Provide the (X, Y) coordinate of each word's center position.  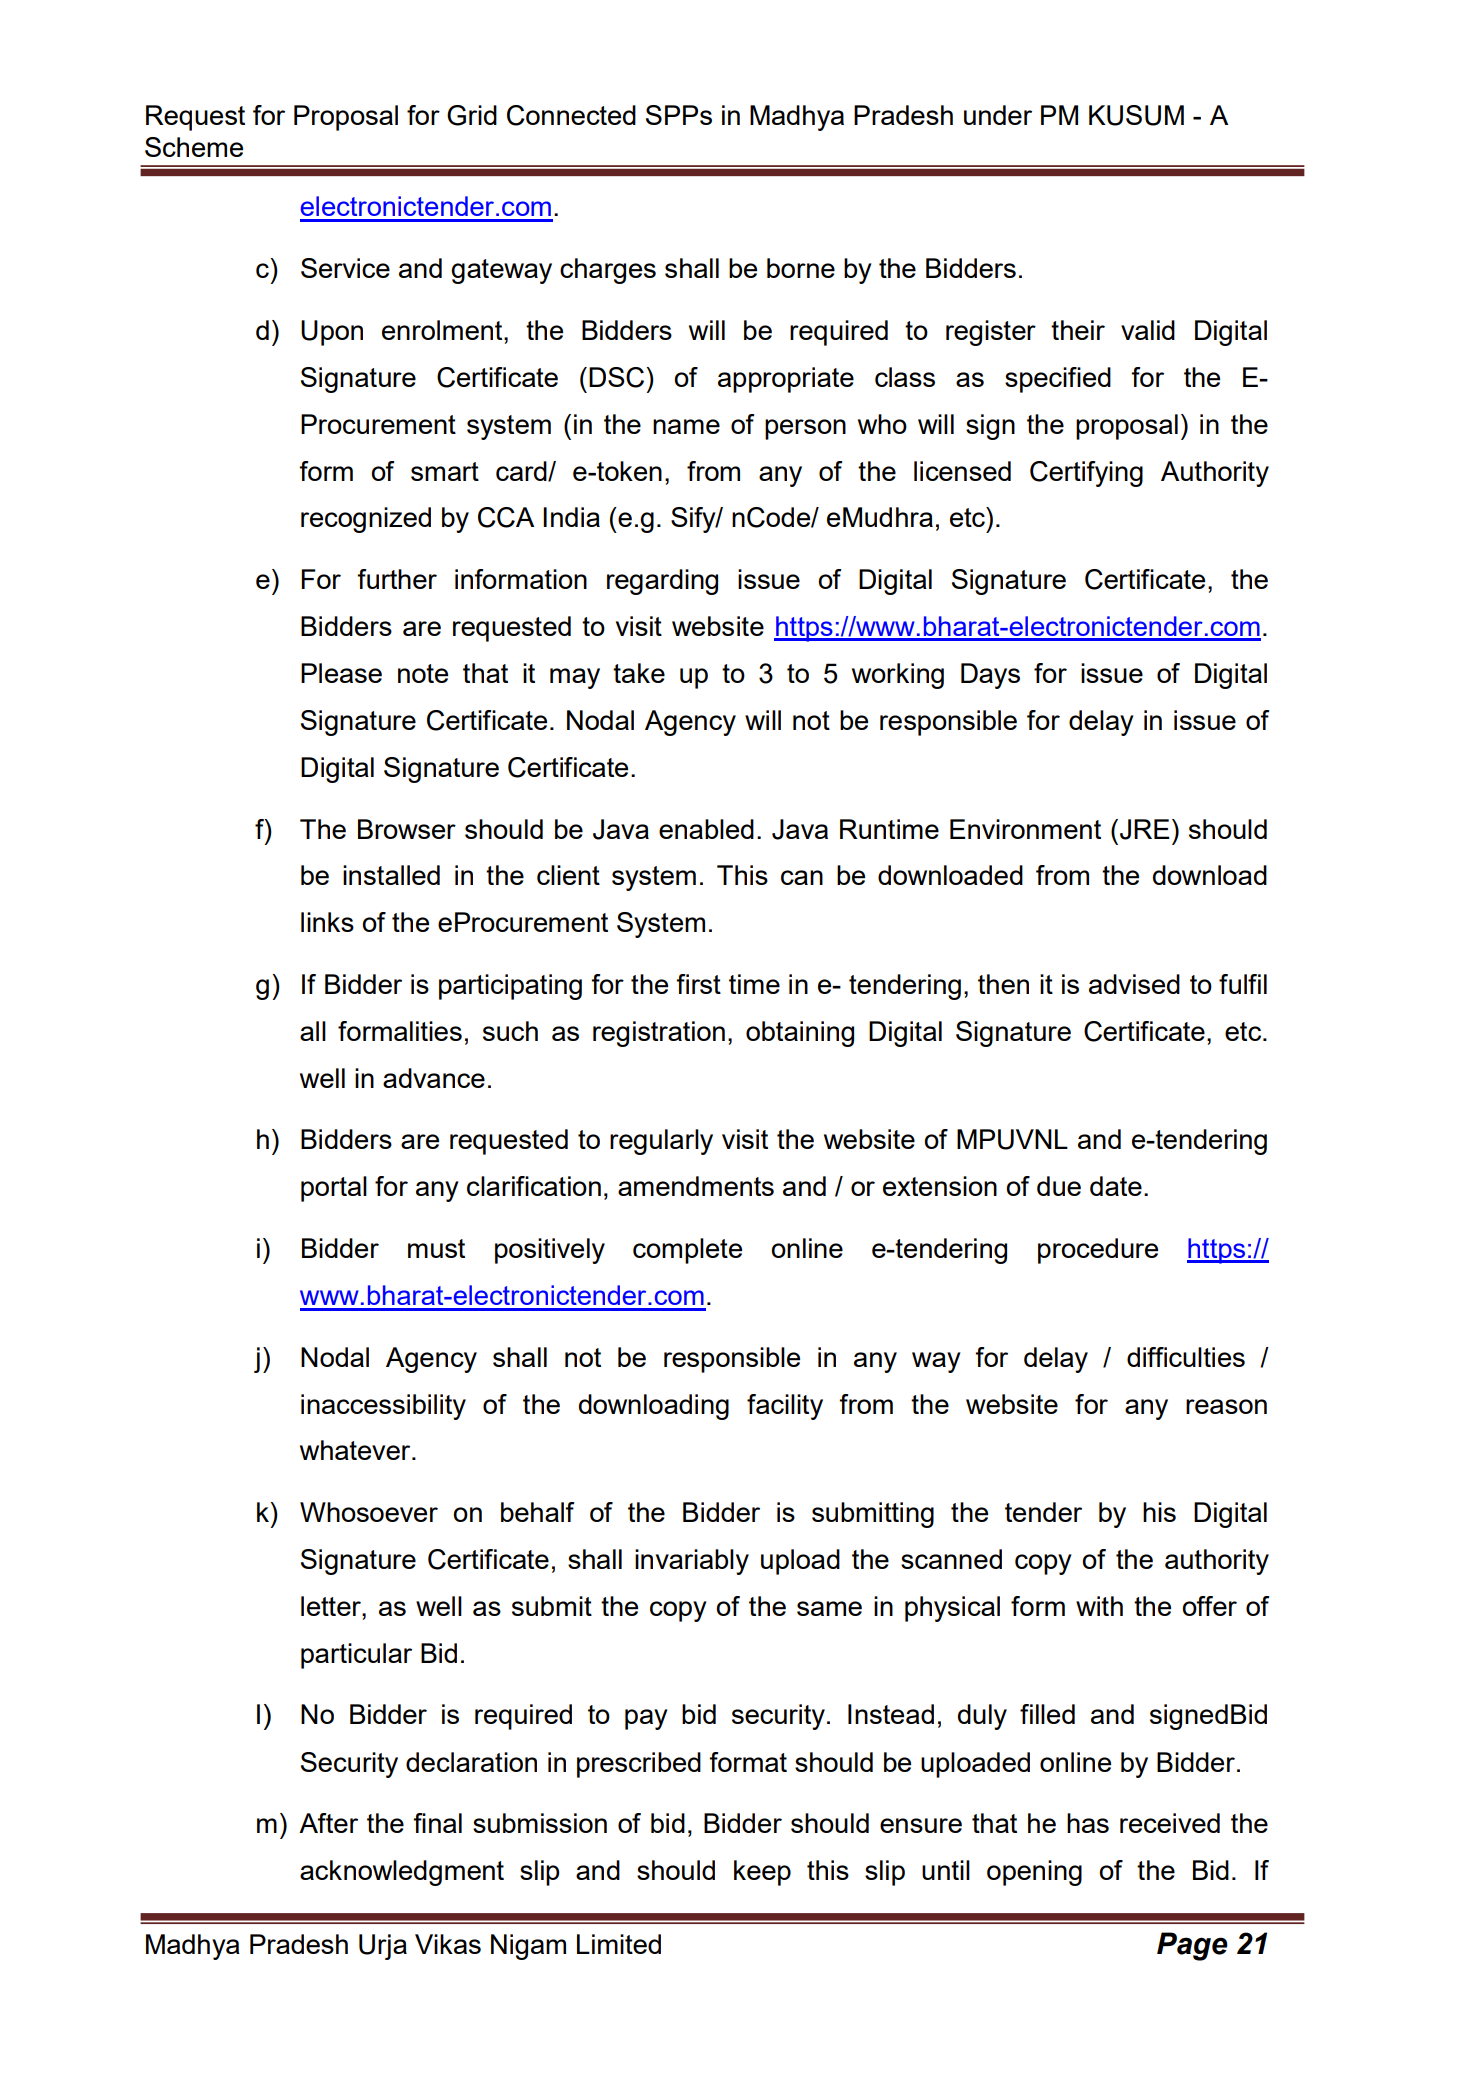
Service (345, 268)
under (998, 115)
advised (1134, 984)
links (327, 922)
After (328, 1823)
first (698, 984)
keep (762, 1873)
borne (801, 268)
